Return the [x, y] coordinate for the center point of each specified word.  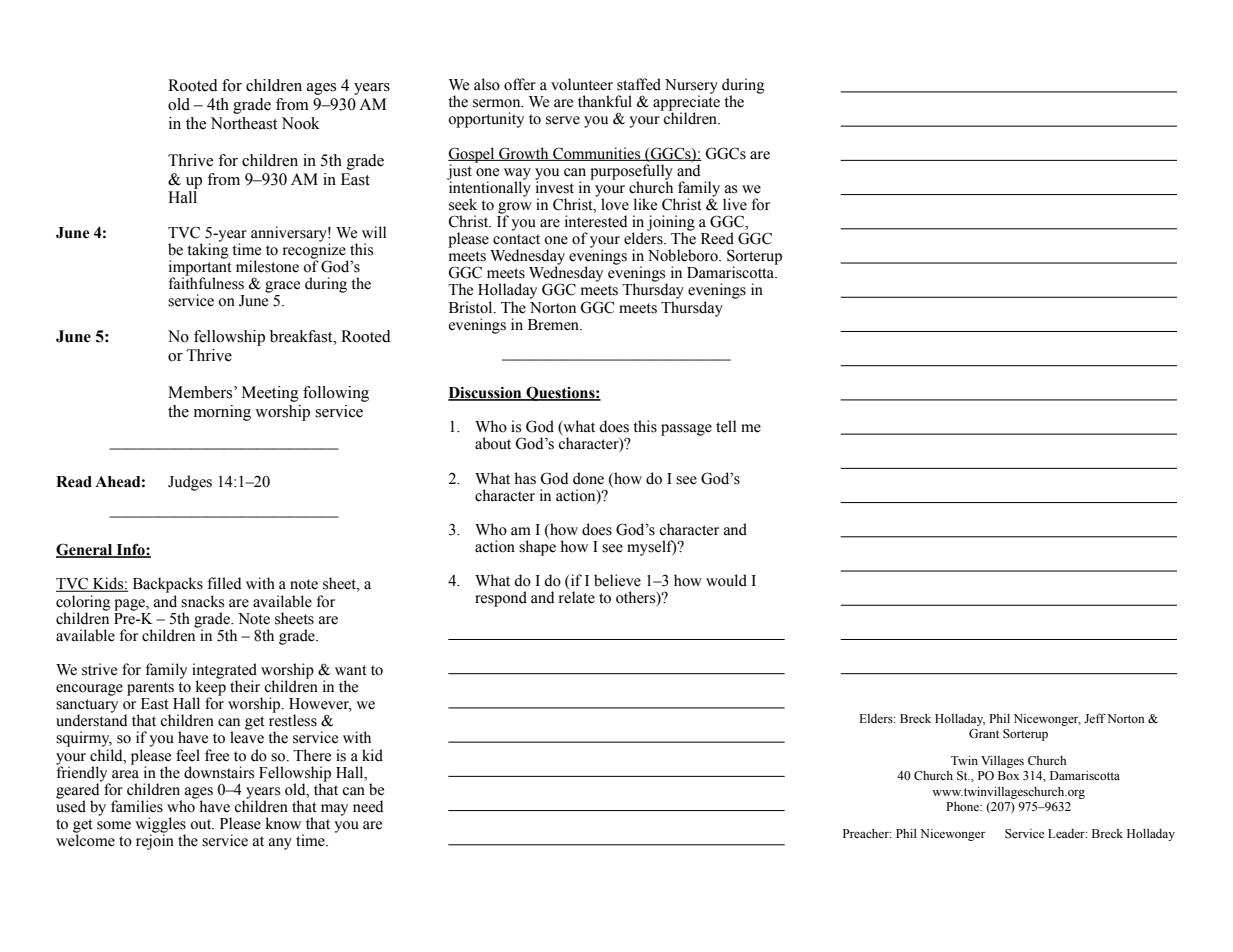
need [368, 806]
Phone [964, 806]
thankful [605, 101]
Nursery [691, 87]
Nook [301, 123]
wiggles [160, 826]
